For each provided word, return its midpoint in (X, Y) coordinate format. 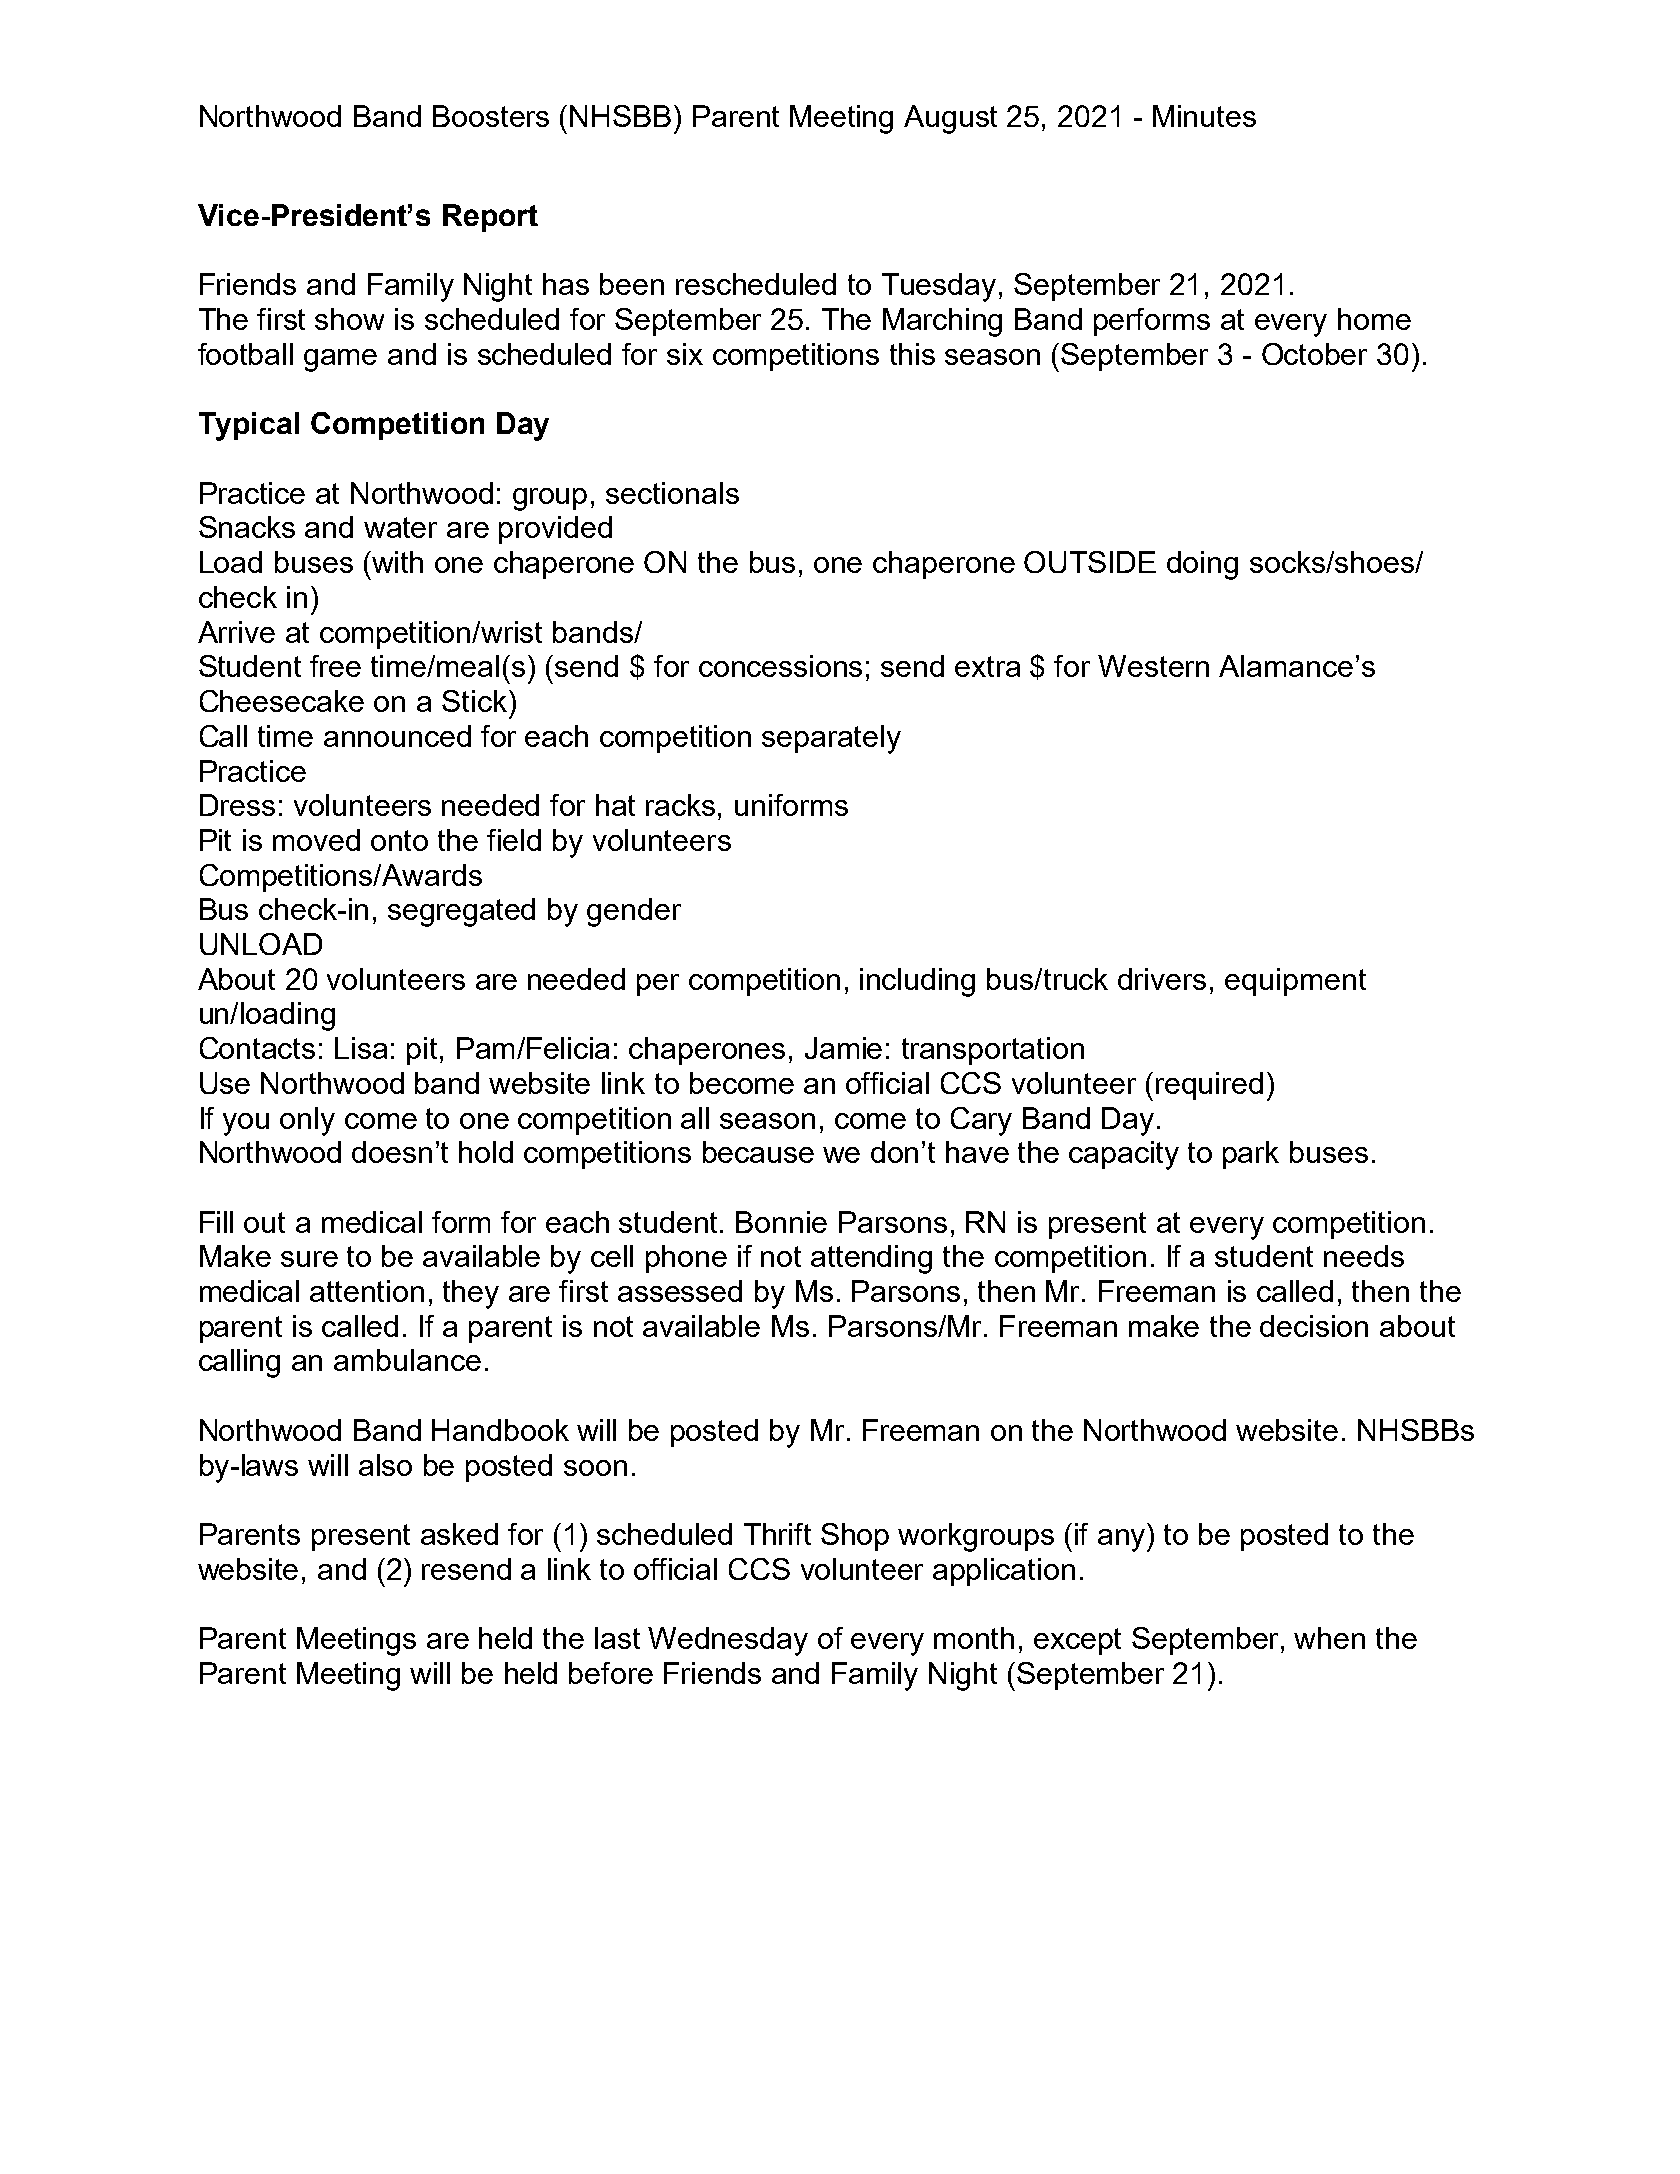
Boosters (491, 116)
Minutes (1204, 116)
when (1329, 1638)
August (950, 119)
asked (459, 1534)
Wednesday (728, 1641)
